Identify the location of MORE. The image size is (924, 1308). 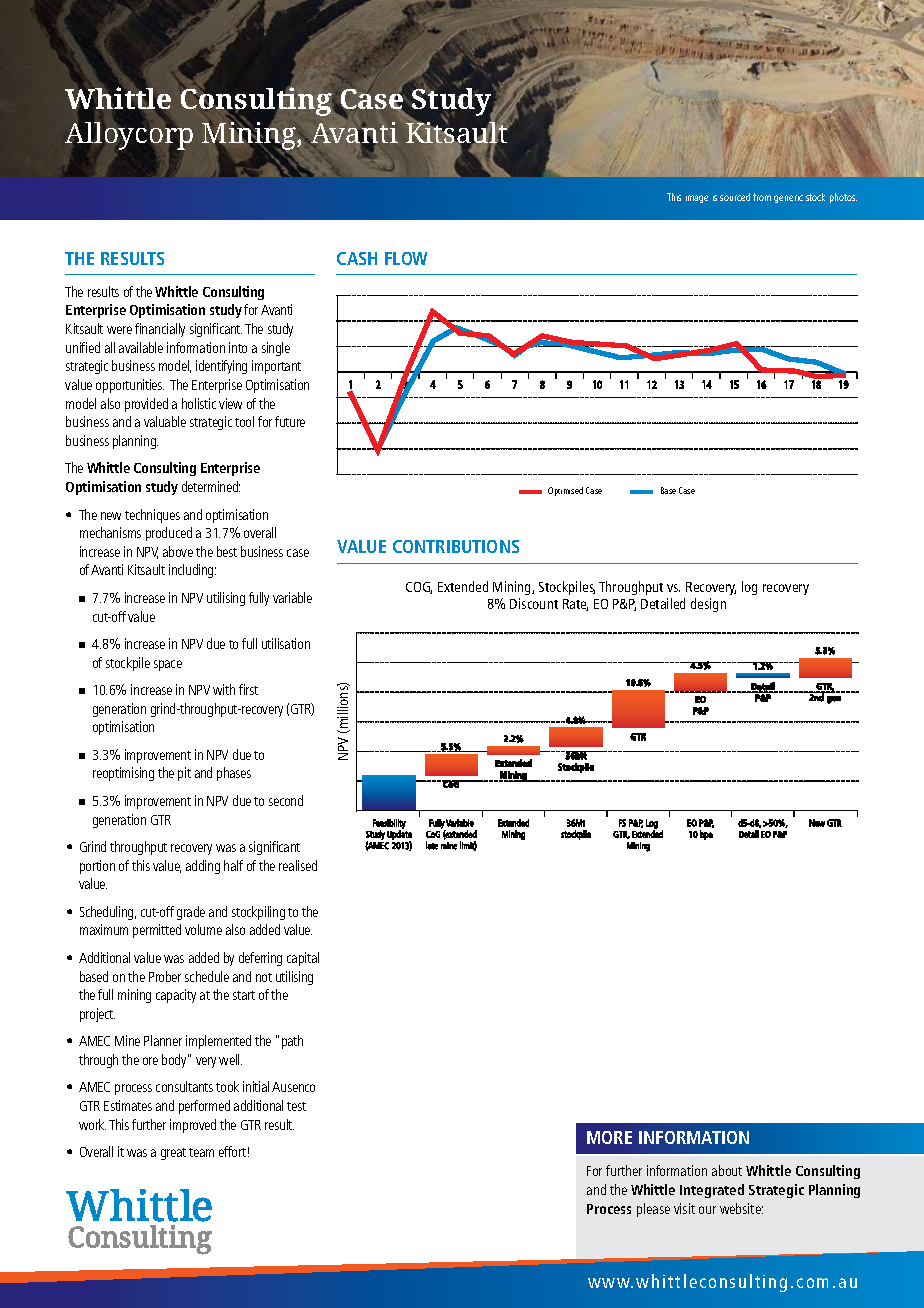
(609, 1137).
